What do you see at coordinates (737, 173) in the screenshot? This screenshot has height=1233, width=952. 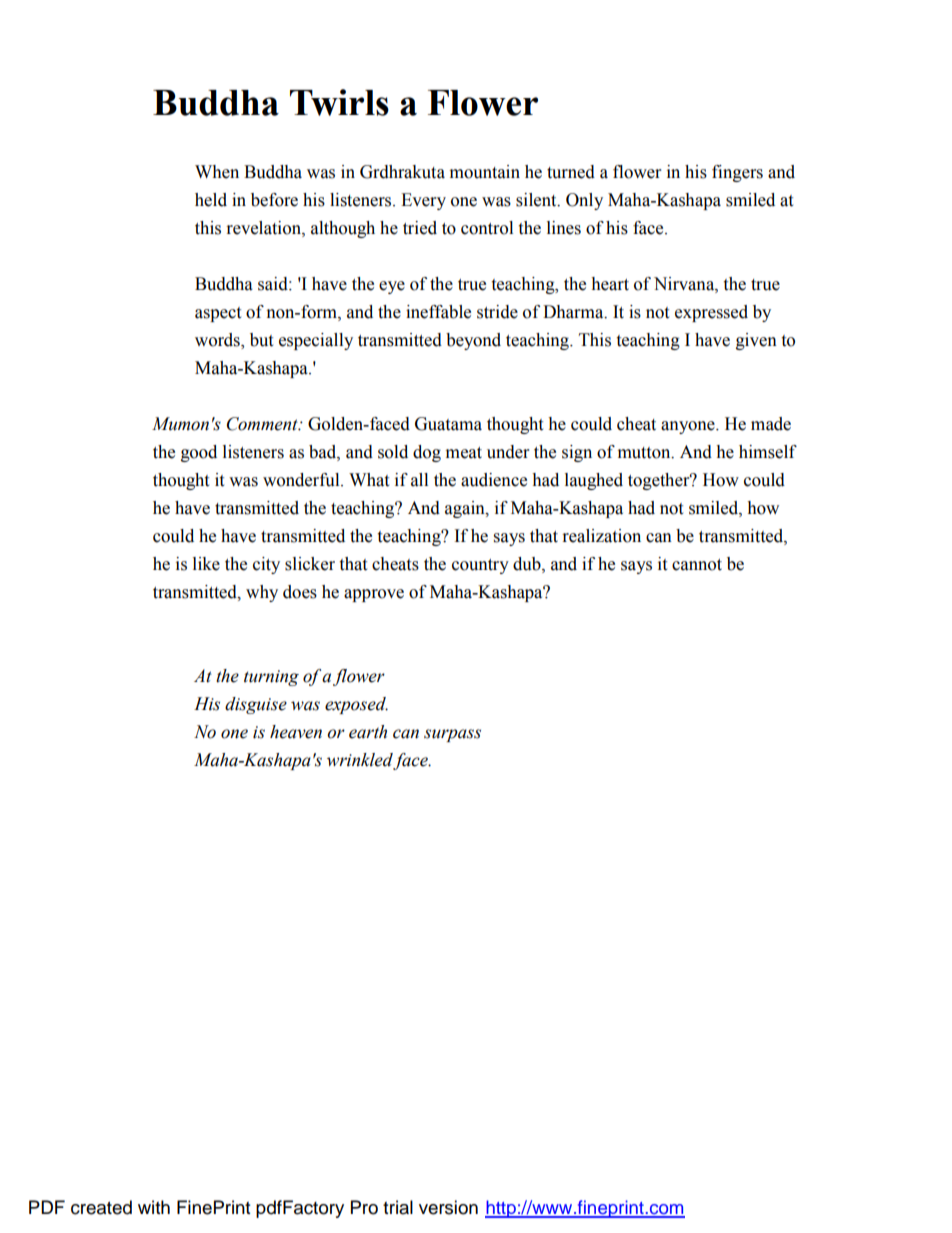 I see `fingers` at bounding box center [737, 173].
